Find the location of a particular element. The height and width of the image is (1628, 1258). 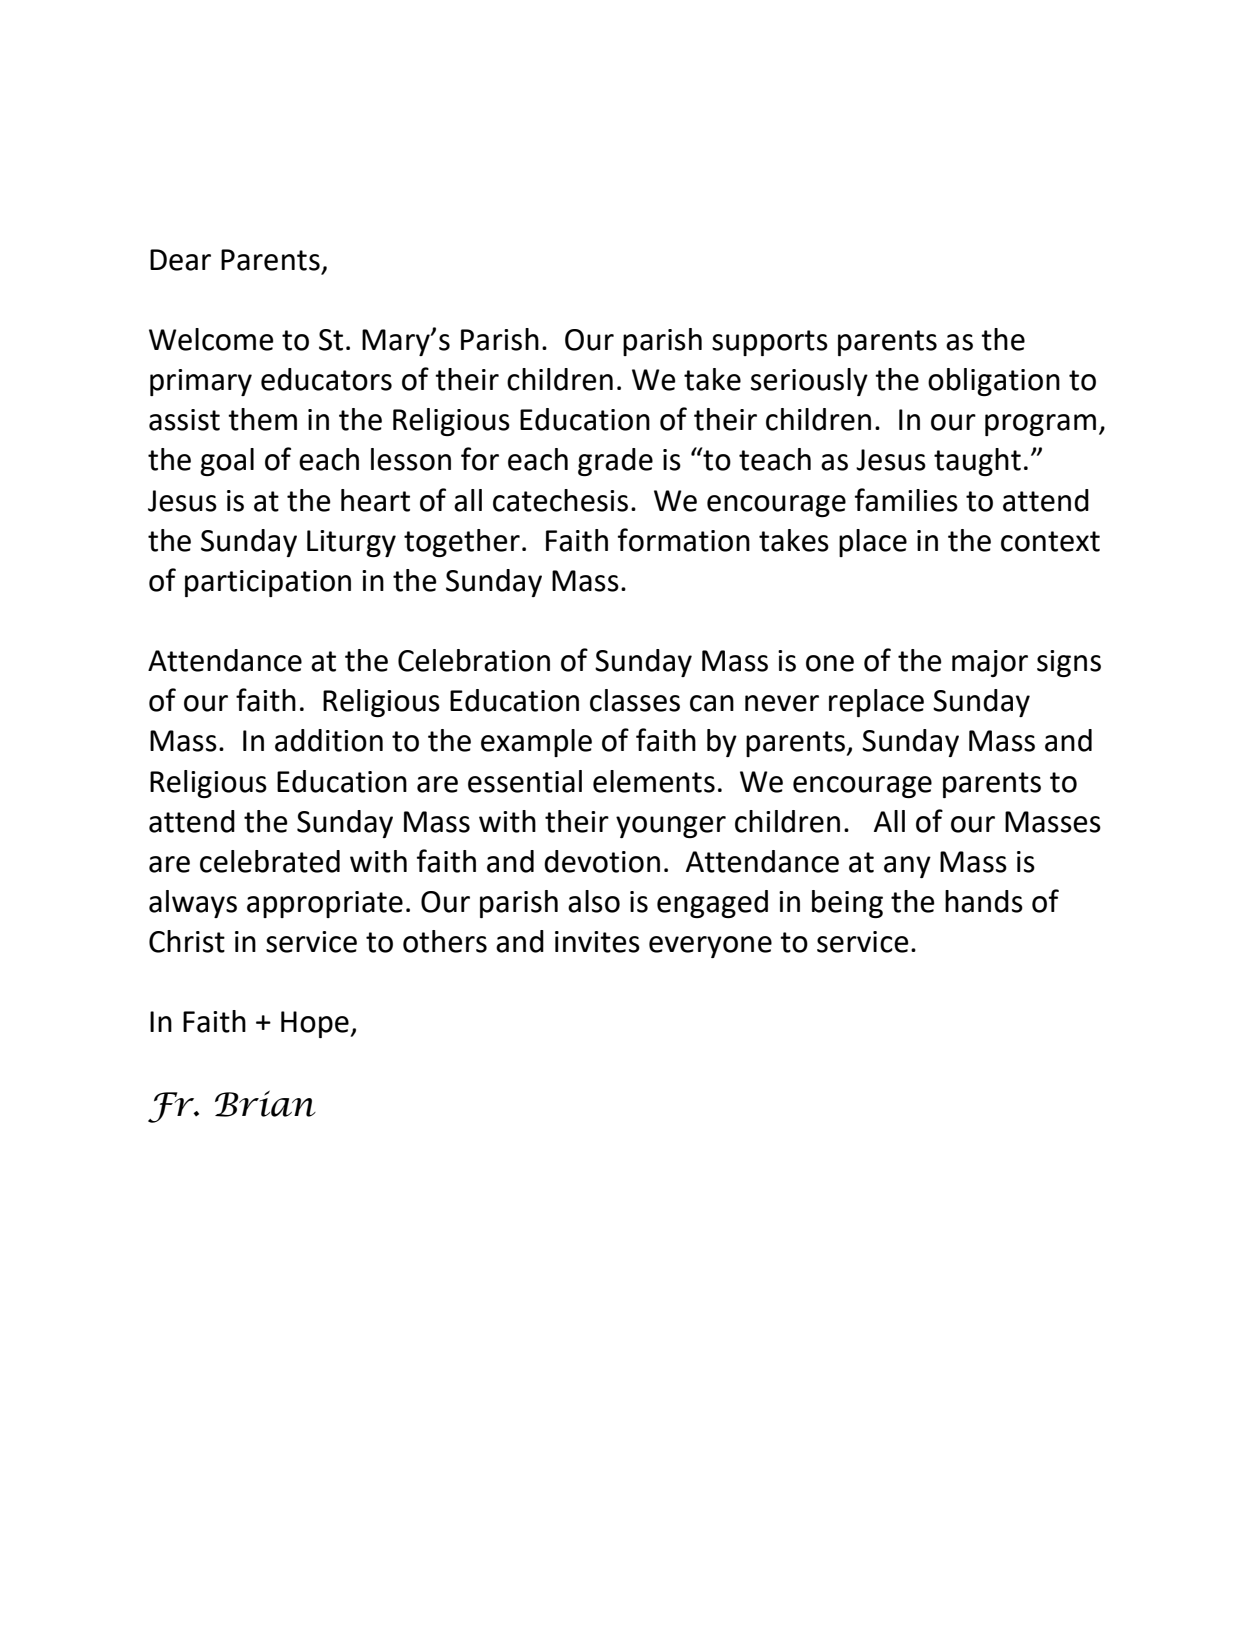

invites is located at coordinates (597, 942).
